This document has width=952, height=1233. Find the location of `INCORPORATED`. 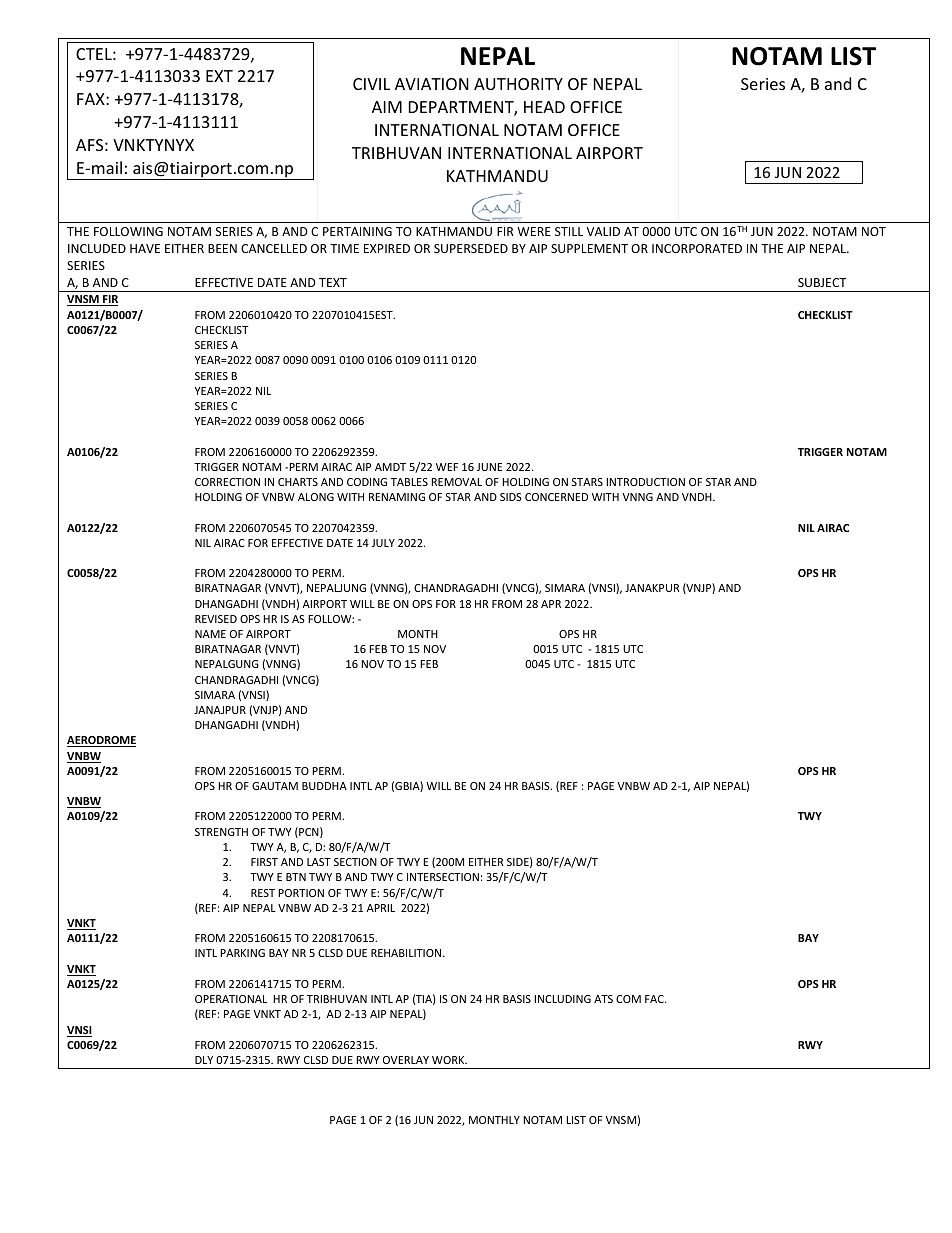

INCORPORATED is located at coordinates (697, 248).
